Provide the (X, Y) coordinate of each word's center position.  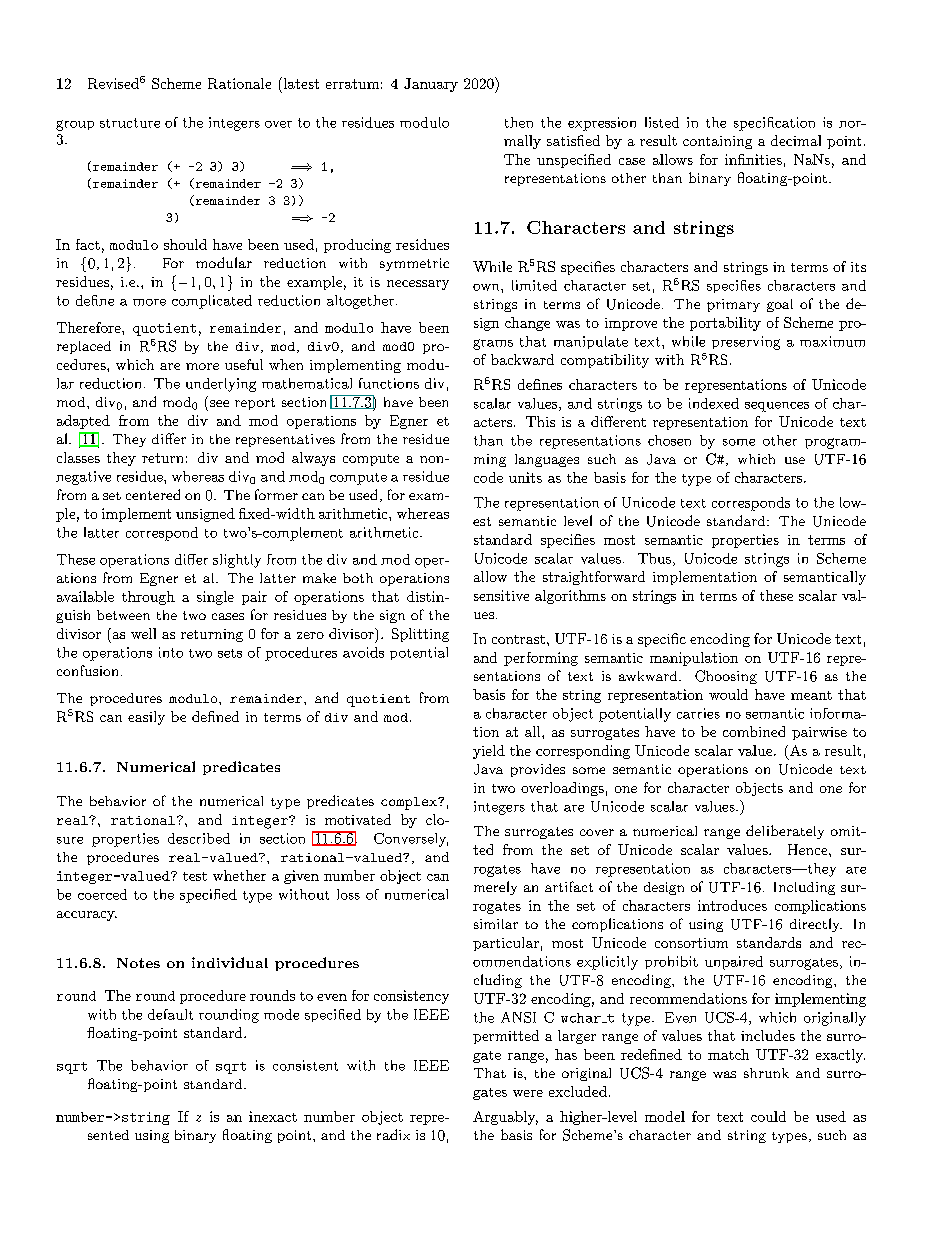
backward (522, 359)
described (199, 838)
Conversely (411, 840)
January (431, 85)
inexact (273, 1116)
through (148, 598)
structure (130, 123)
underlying (221, 385)
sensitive (501, 595)
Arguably (505, 1118)
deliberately (785, 832)
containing (717, 142)
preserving (746, 343)
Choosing (726, 677)
